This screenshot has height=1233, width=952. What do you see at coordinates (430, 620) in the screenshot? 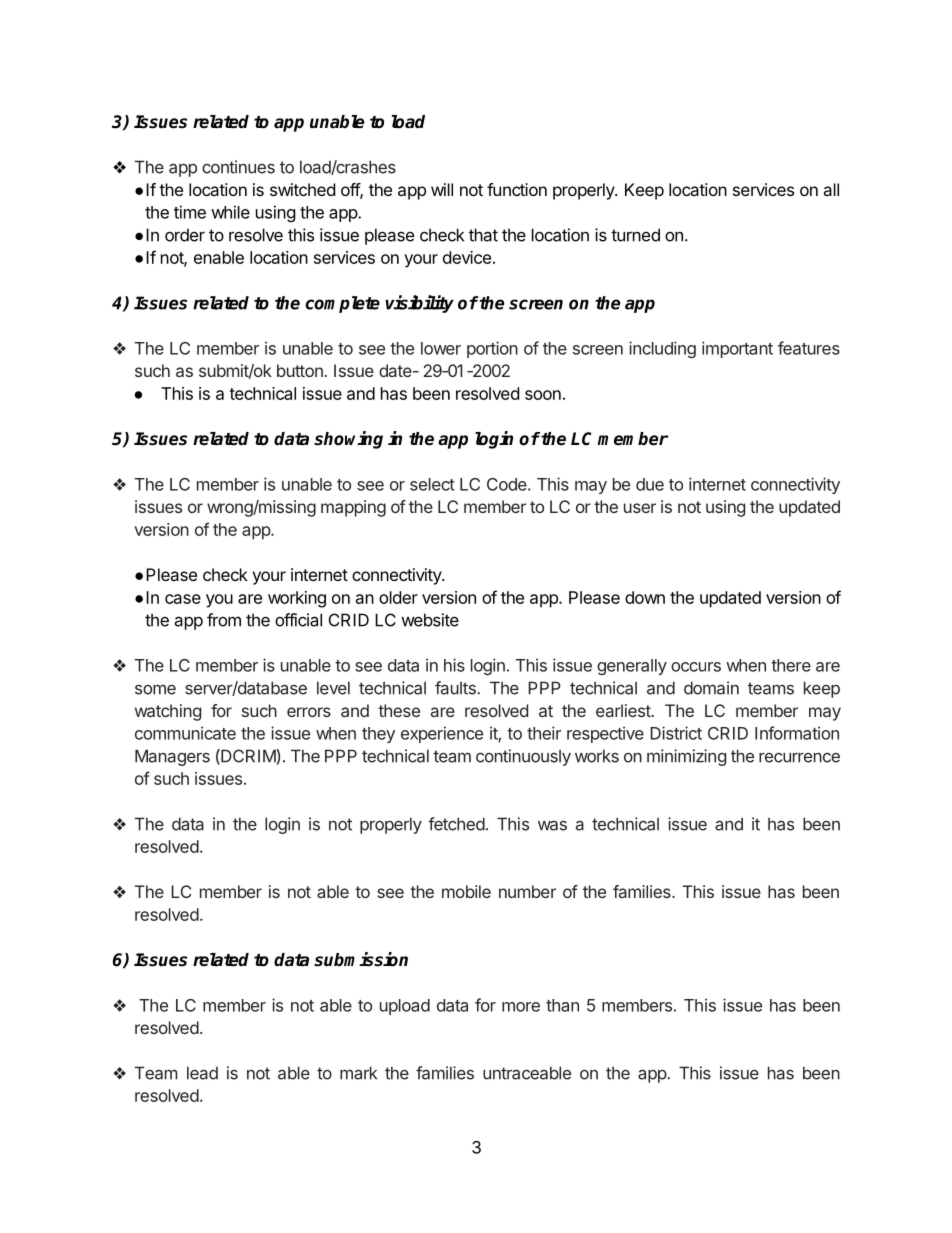
I see `website` at bounding box center [430, 620].
